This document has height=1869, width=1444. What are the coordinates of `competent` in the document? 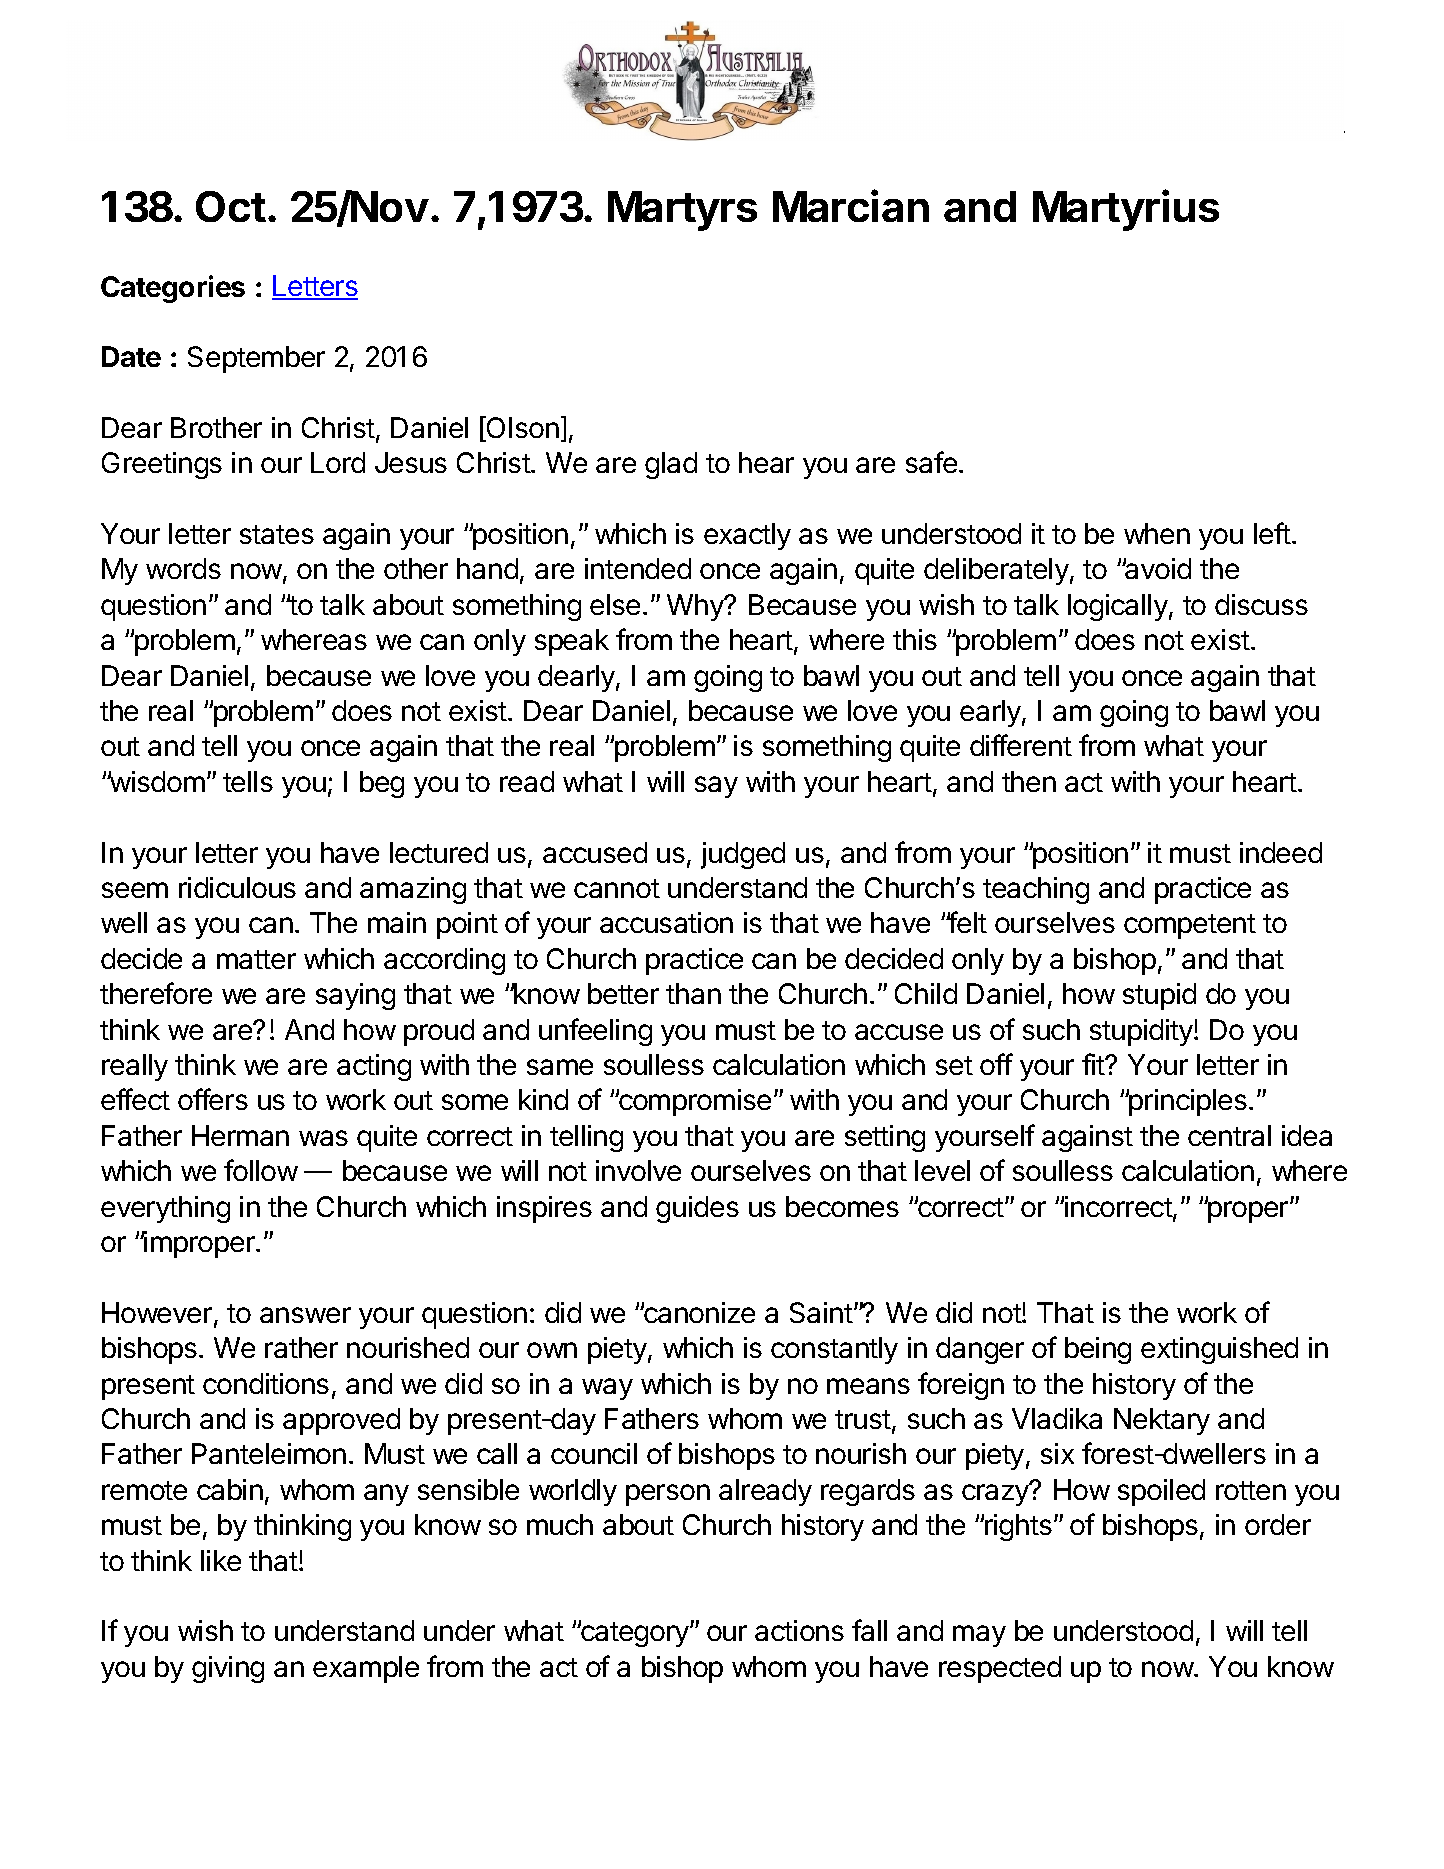 It's located at (1190, 926).
